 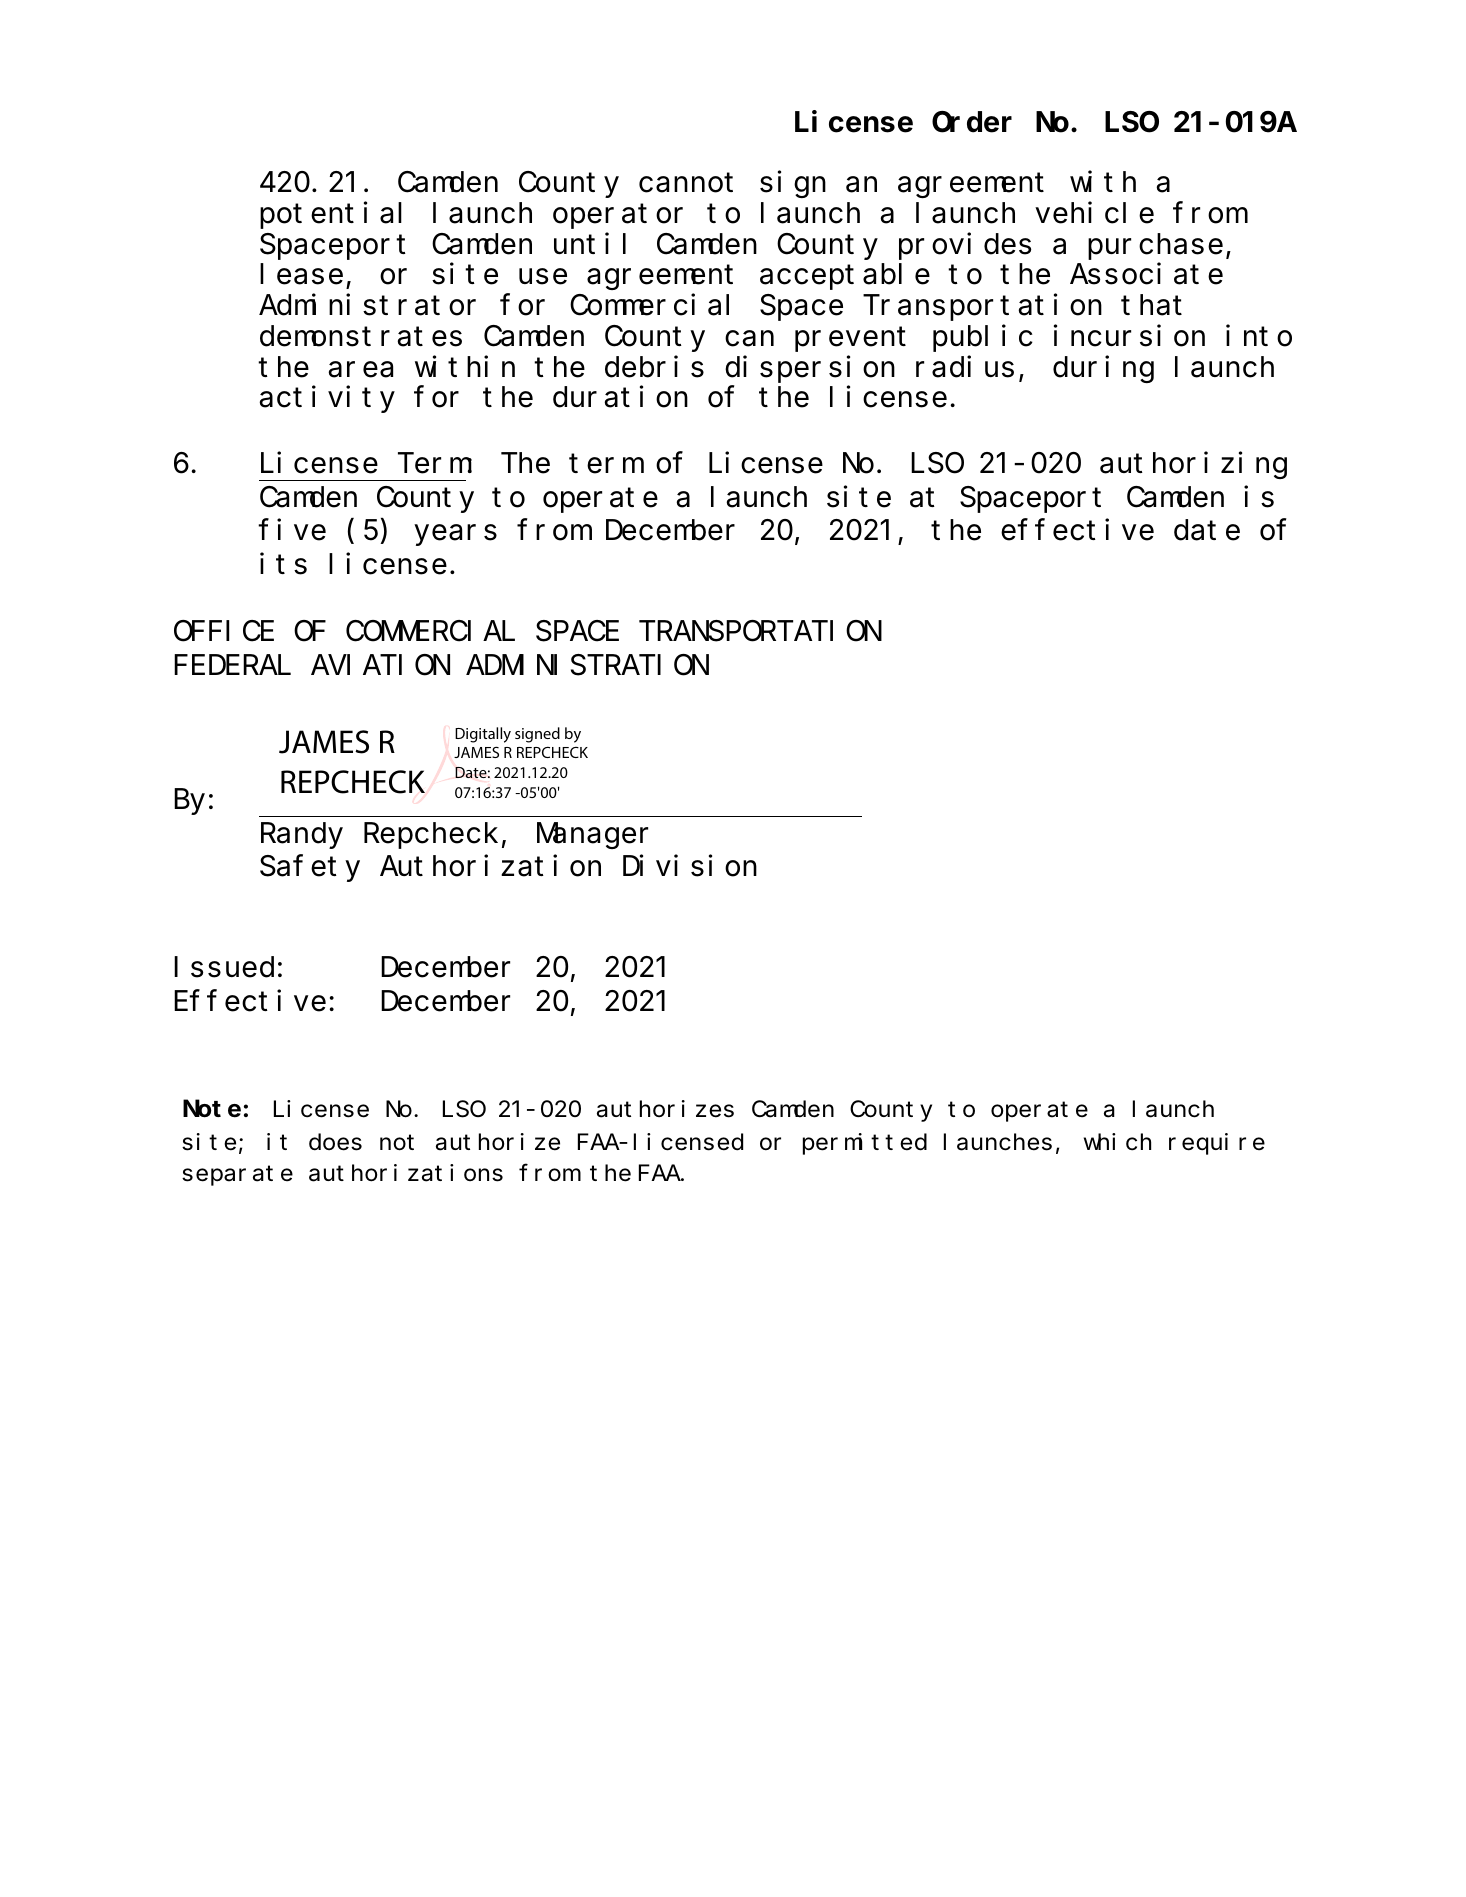 What do you see at coordinates (302, 836) in the screenshot?
I see `Randy` at bounding box center [302, 836].
